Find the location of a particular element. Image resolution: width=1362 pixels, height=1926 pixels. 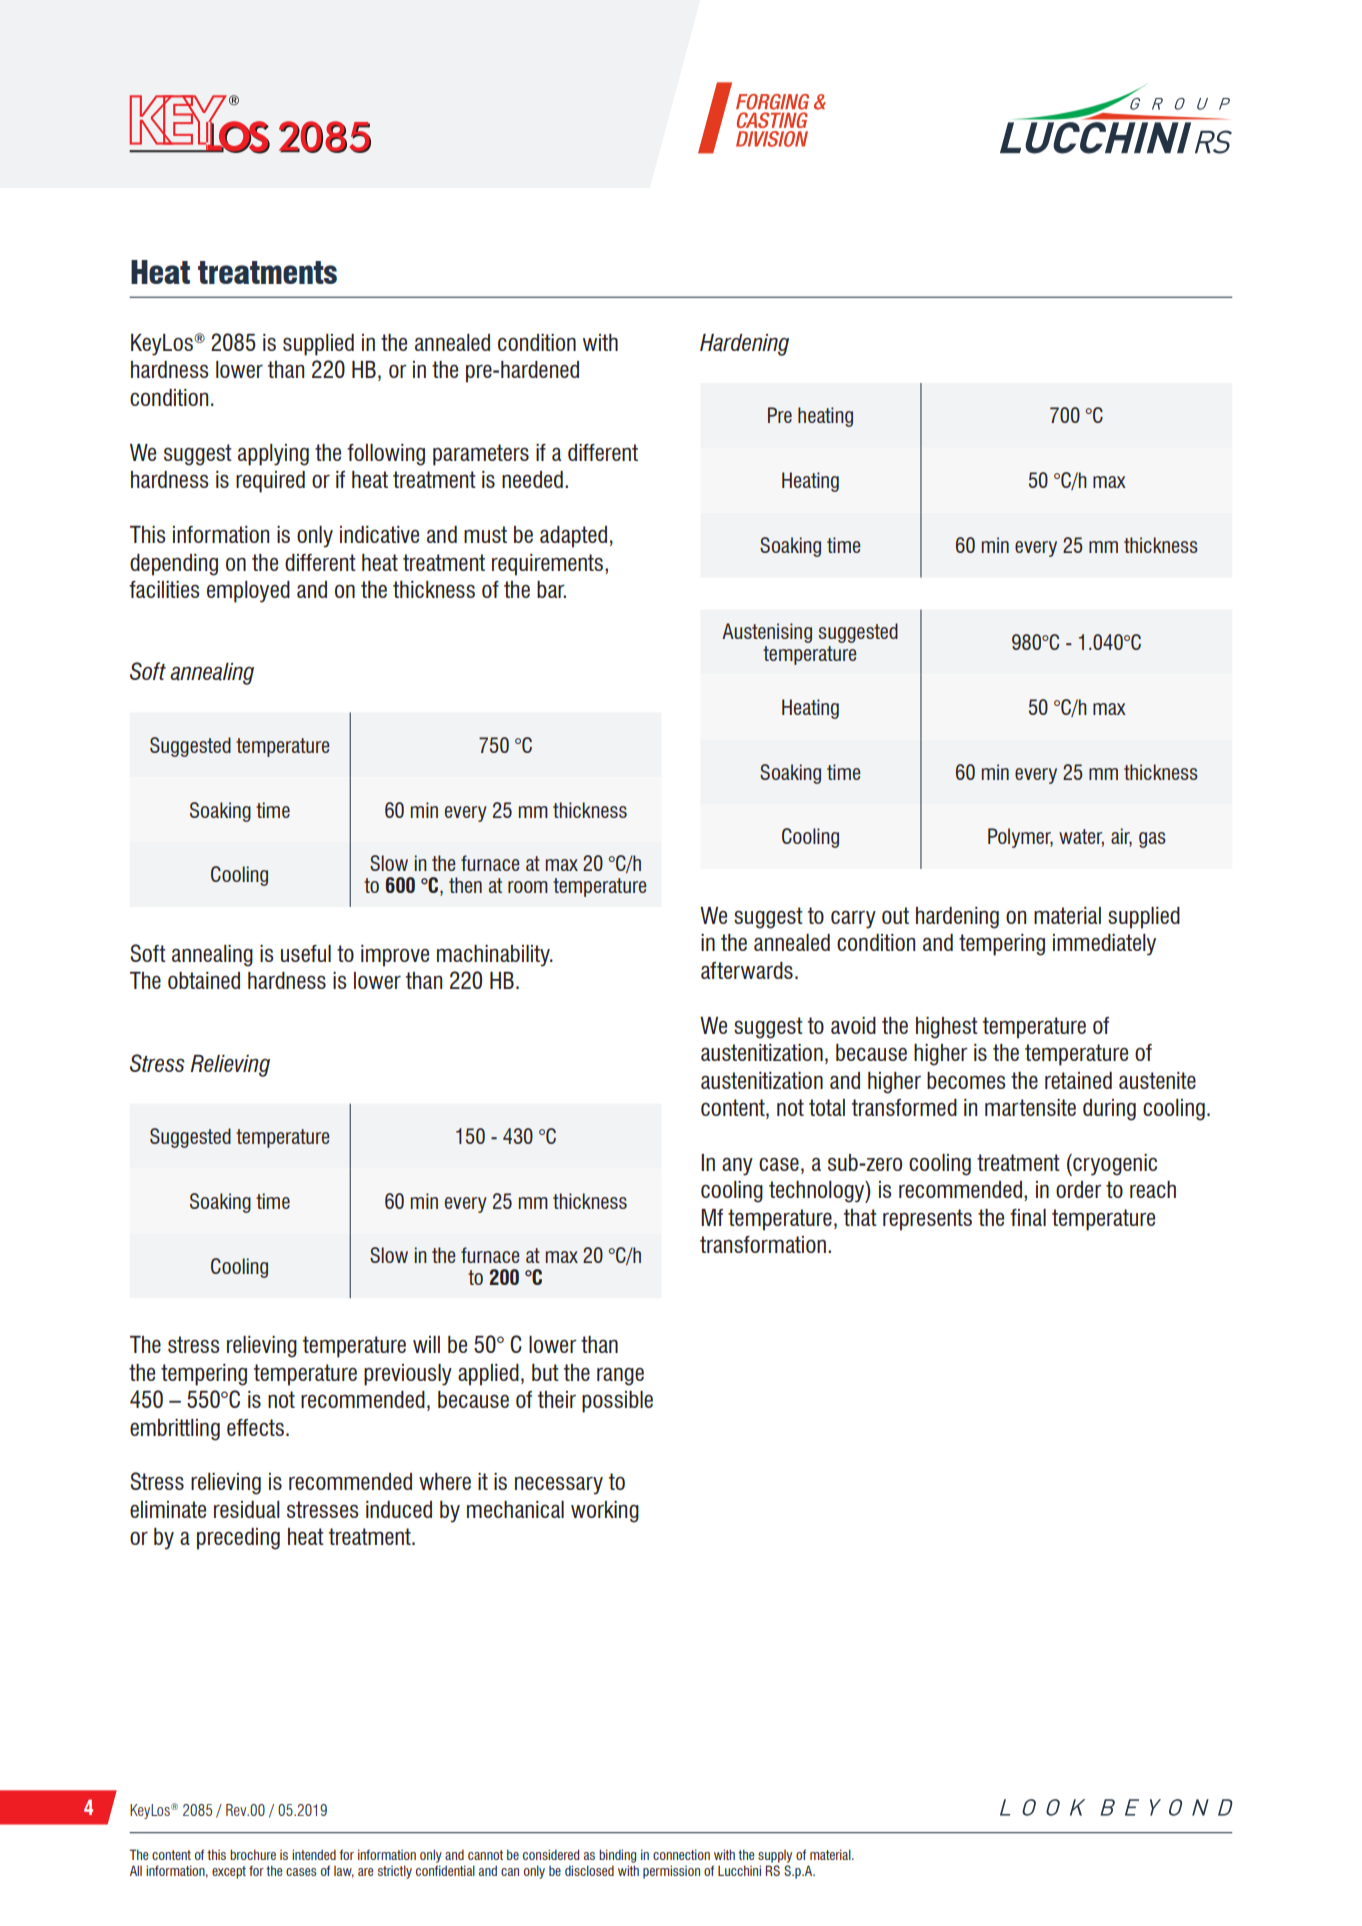

required is located at coordinates (270, 482).
